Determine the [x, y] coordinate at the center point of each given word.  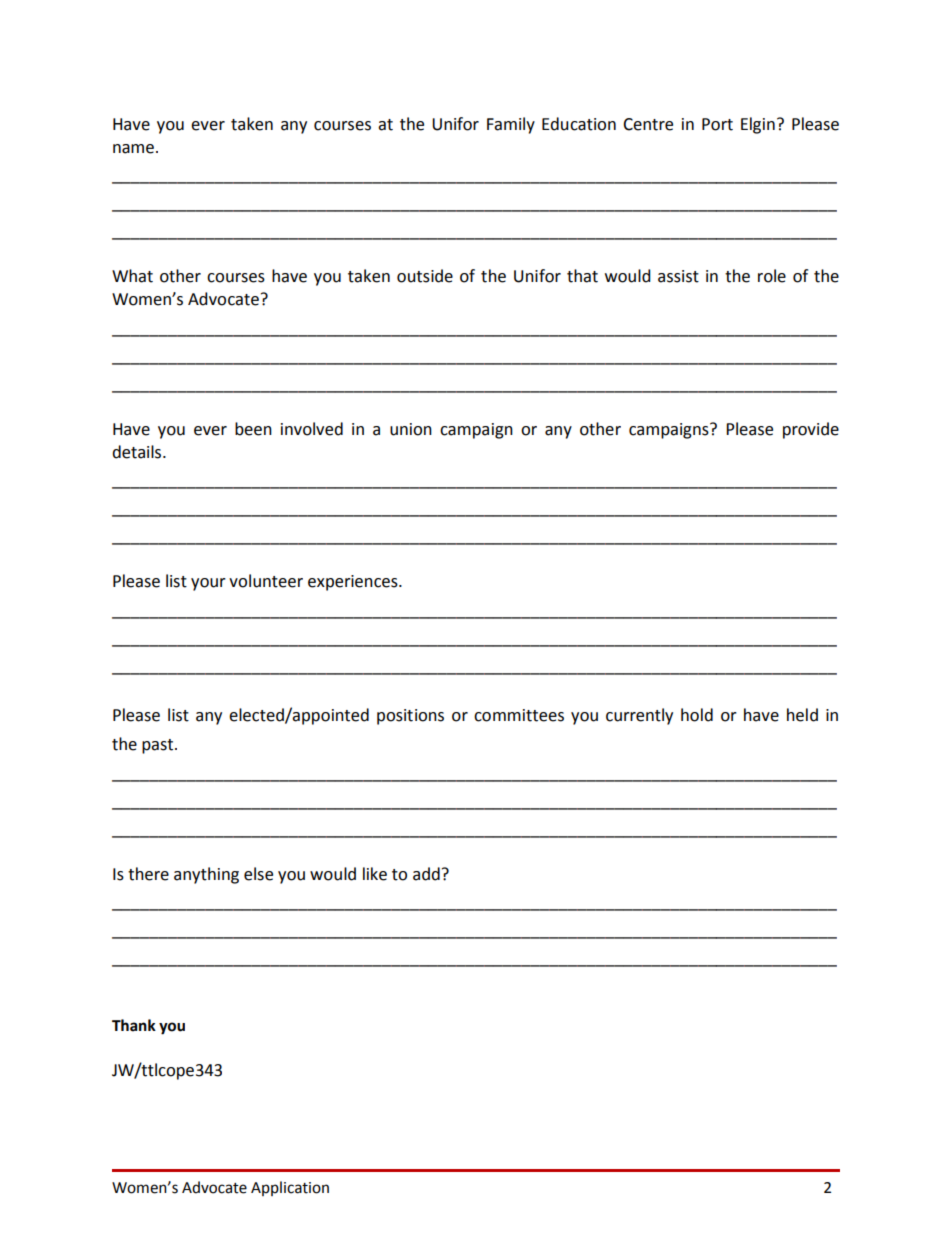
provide [811, 430]
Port [717, 124]
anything [206, 875]
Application [290, 1188]
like [375, 874]
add [426, 874]
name [133, 149]
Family [511, 125]
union [411, 429]
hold [697, 715]
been [253, 429]
